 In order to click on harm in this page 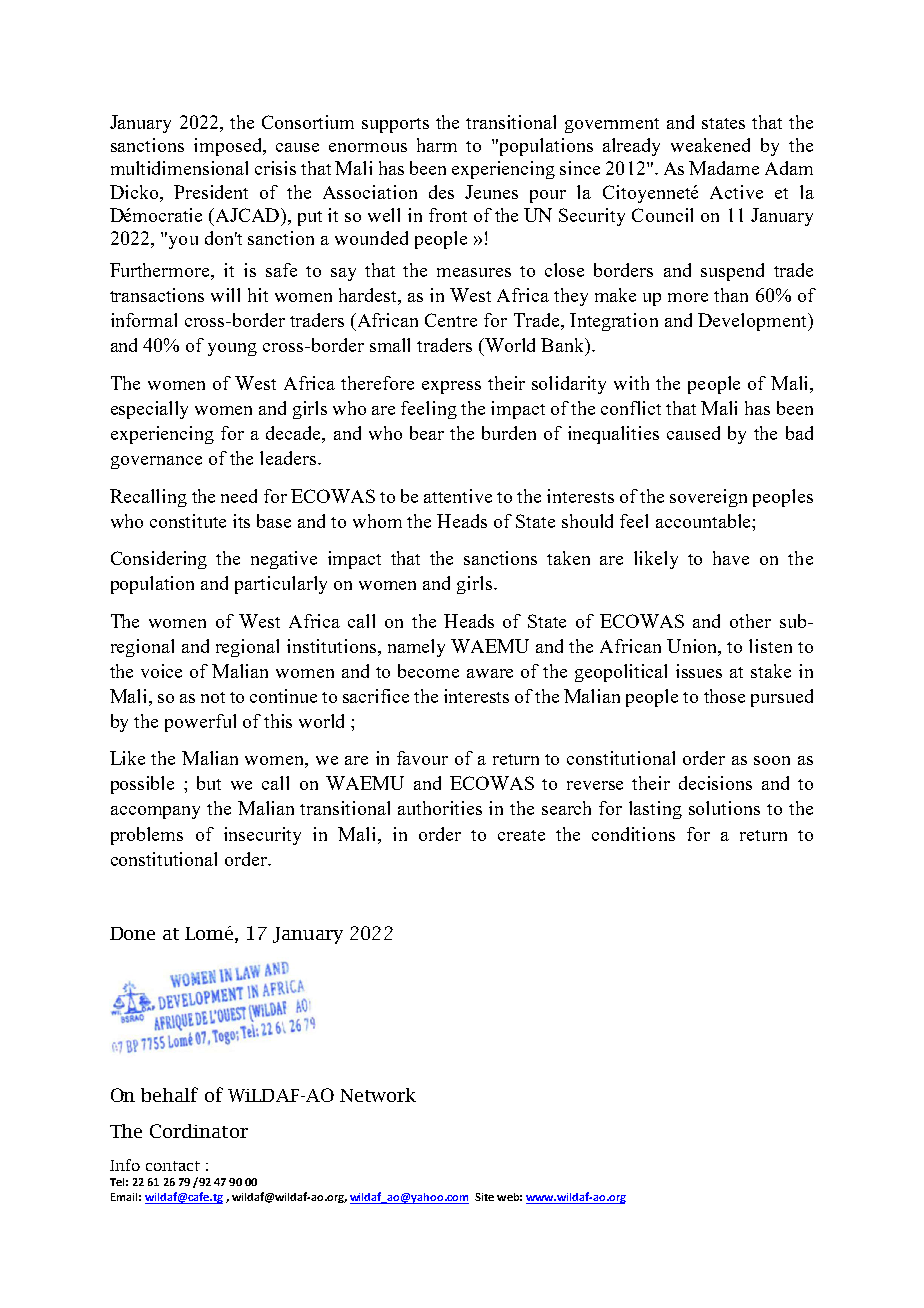, I will do `click(437, 145)`.
